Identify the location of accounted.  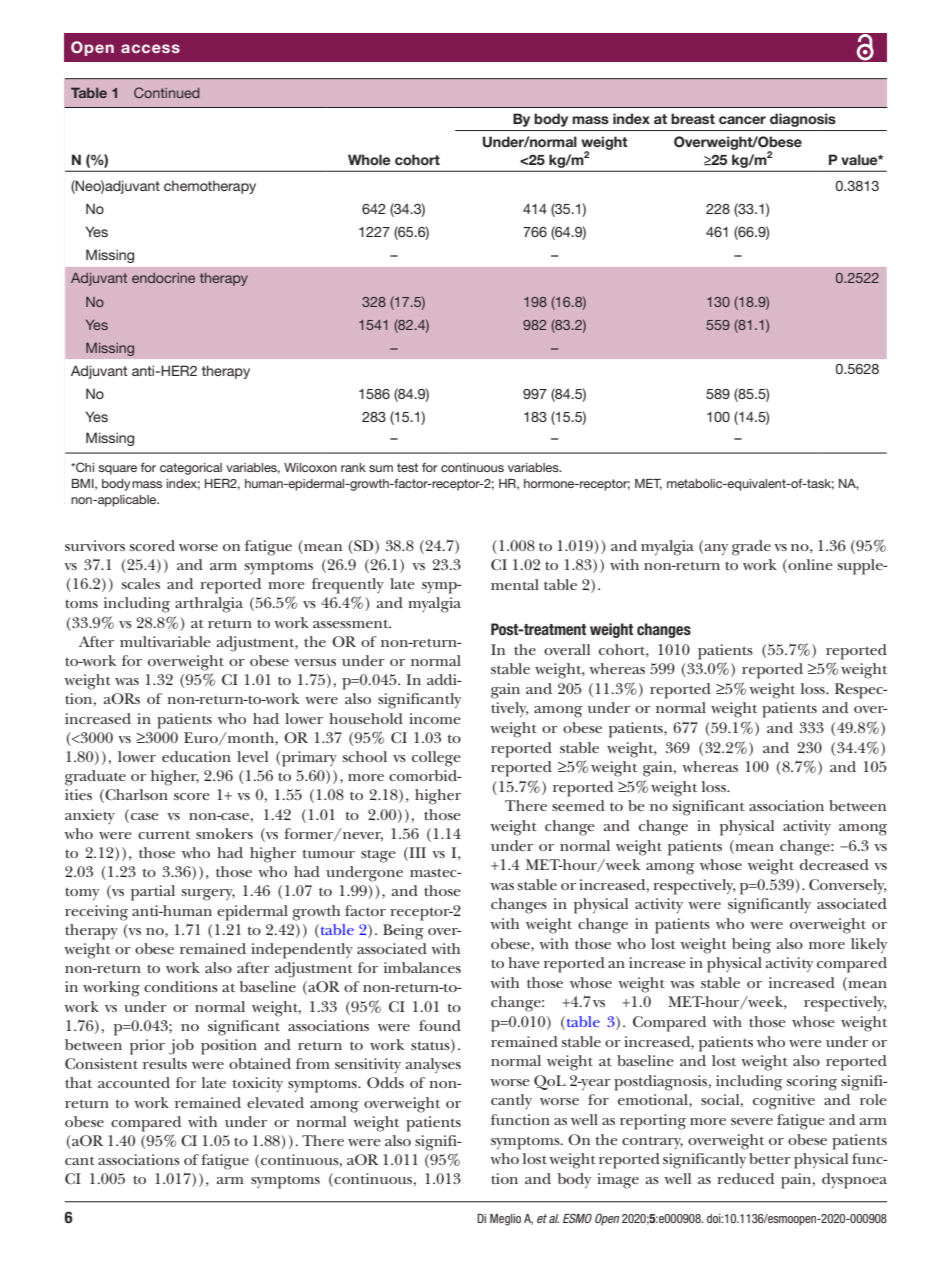
(134, 1082).
